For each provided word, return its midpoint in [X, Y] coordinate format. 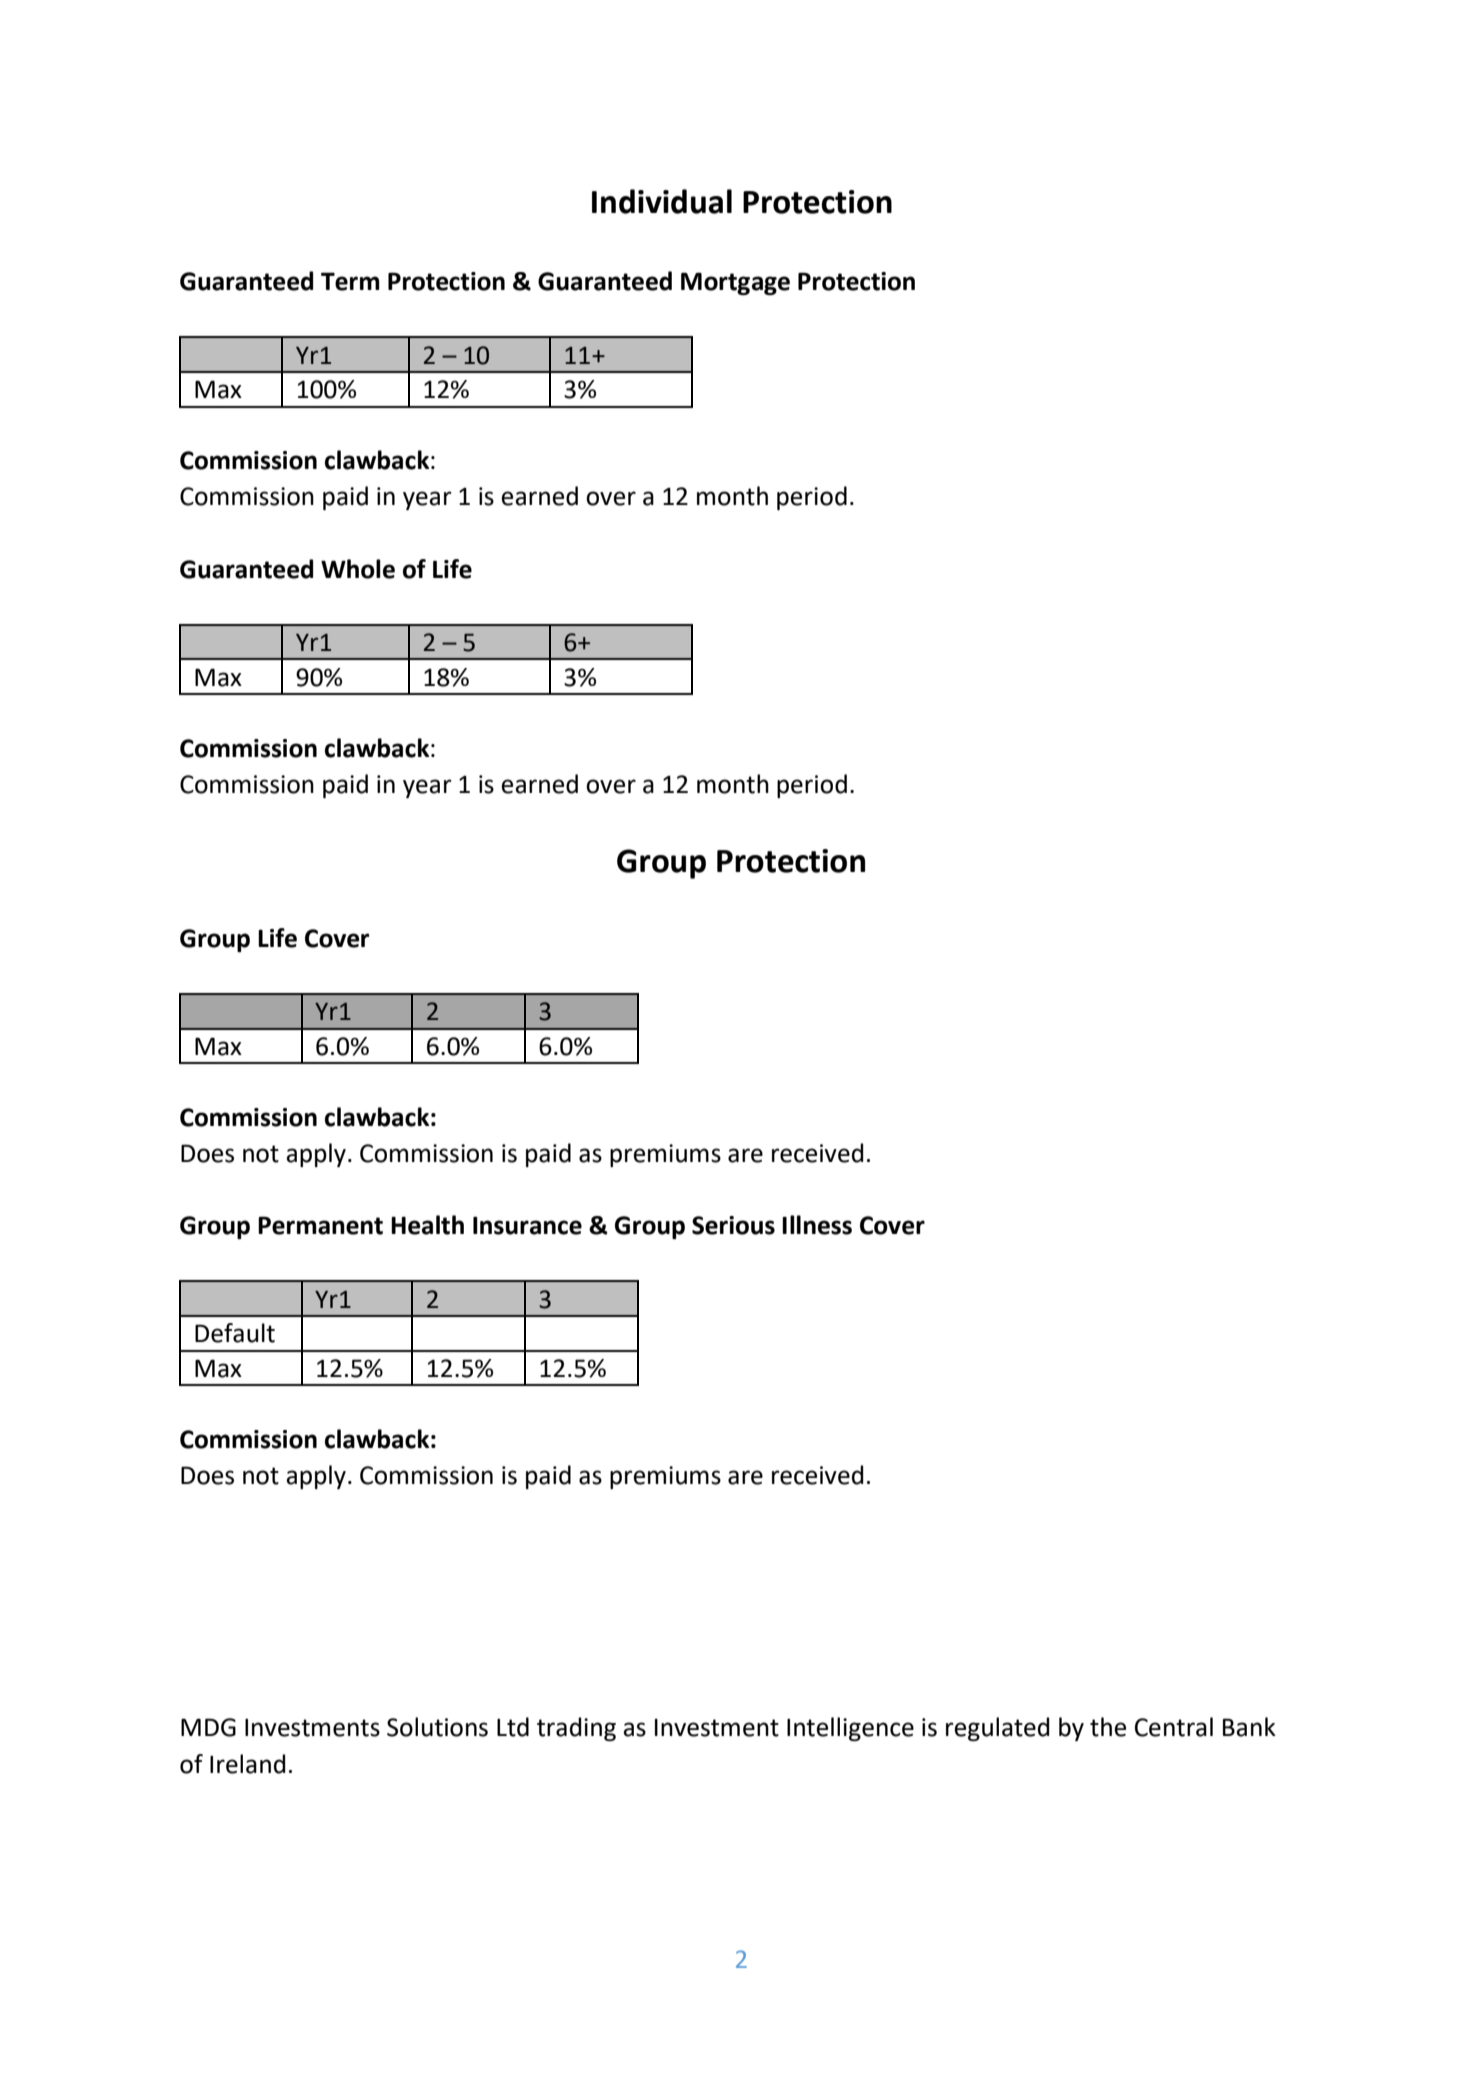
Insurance [527, 1225]
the [1108, 1727]
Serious [733, 1225]
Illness [817, 1225]
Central [1174, 1727]
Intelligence [850, 1729]
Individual [662, 201]
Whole [358, 569]
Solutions [437, 1727]
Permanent [320, 1225]
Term [350, 281]
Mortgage [735, 283]
